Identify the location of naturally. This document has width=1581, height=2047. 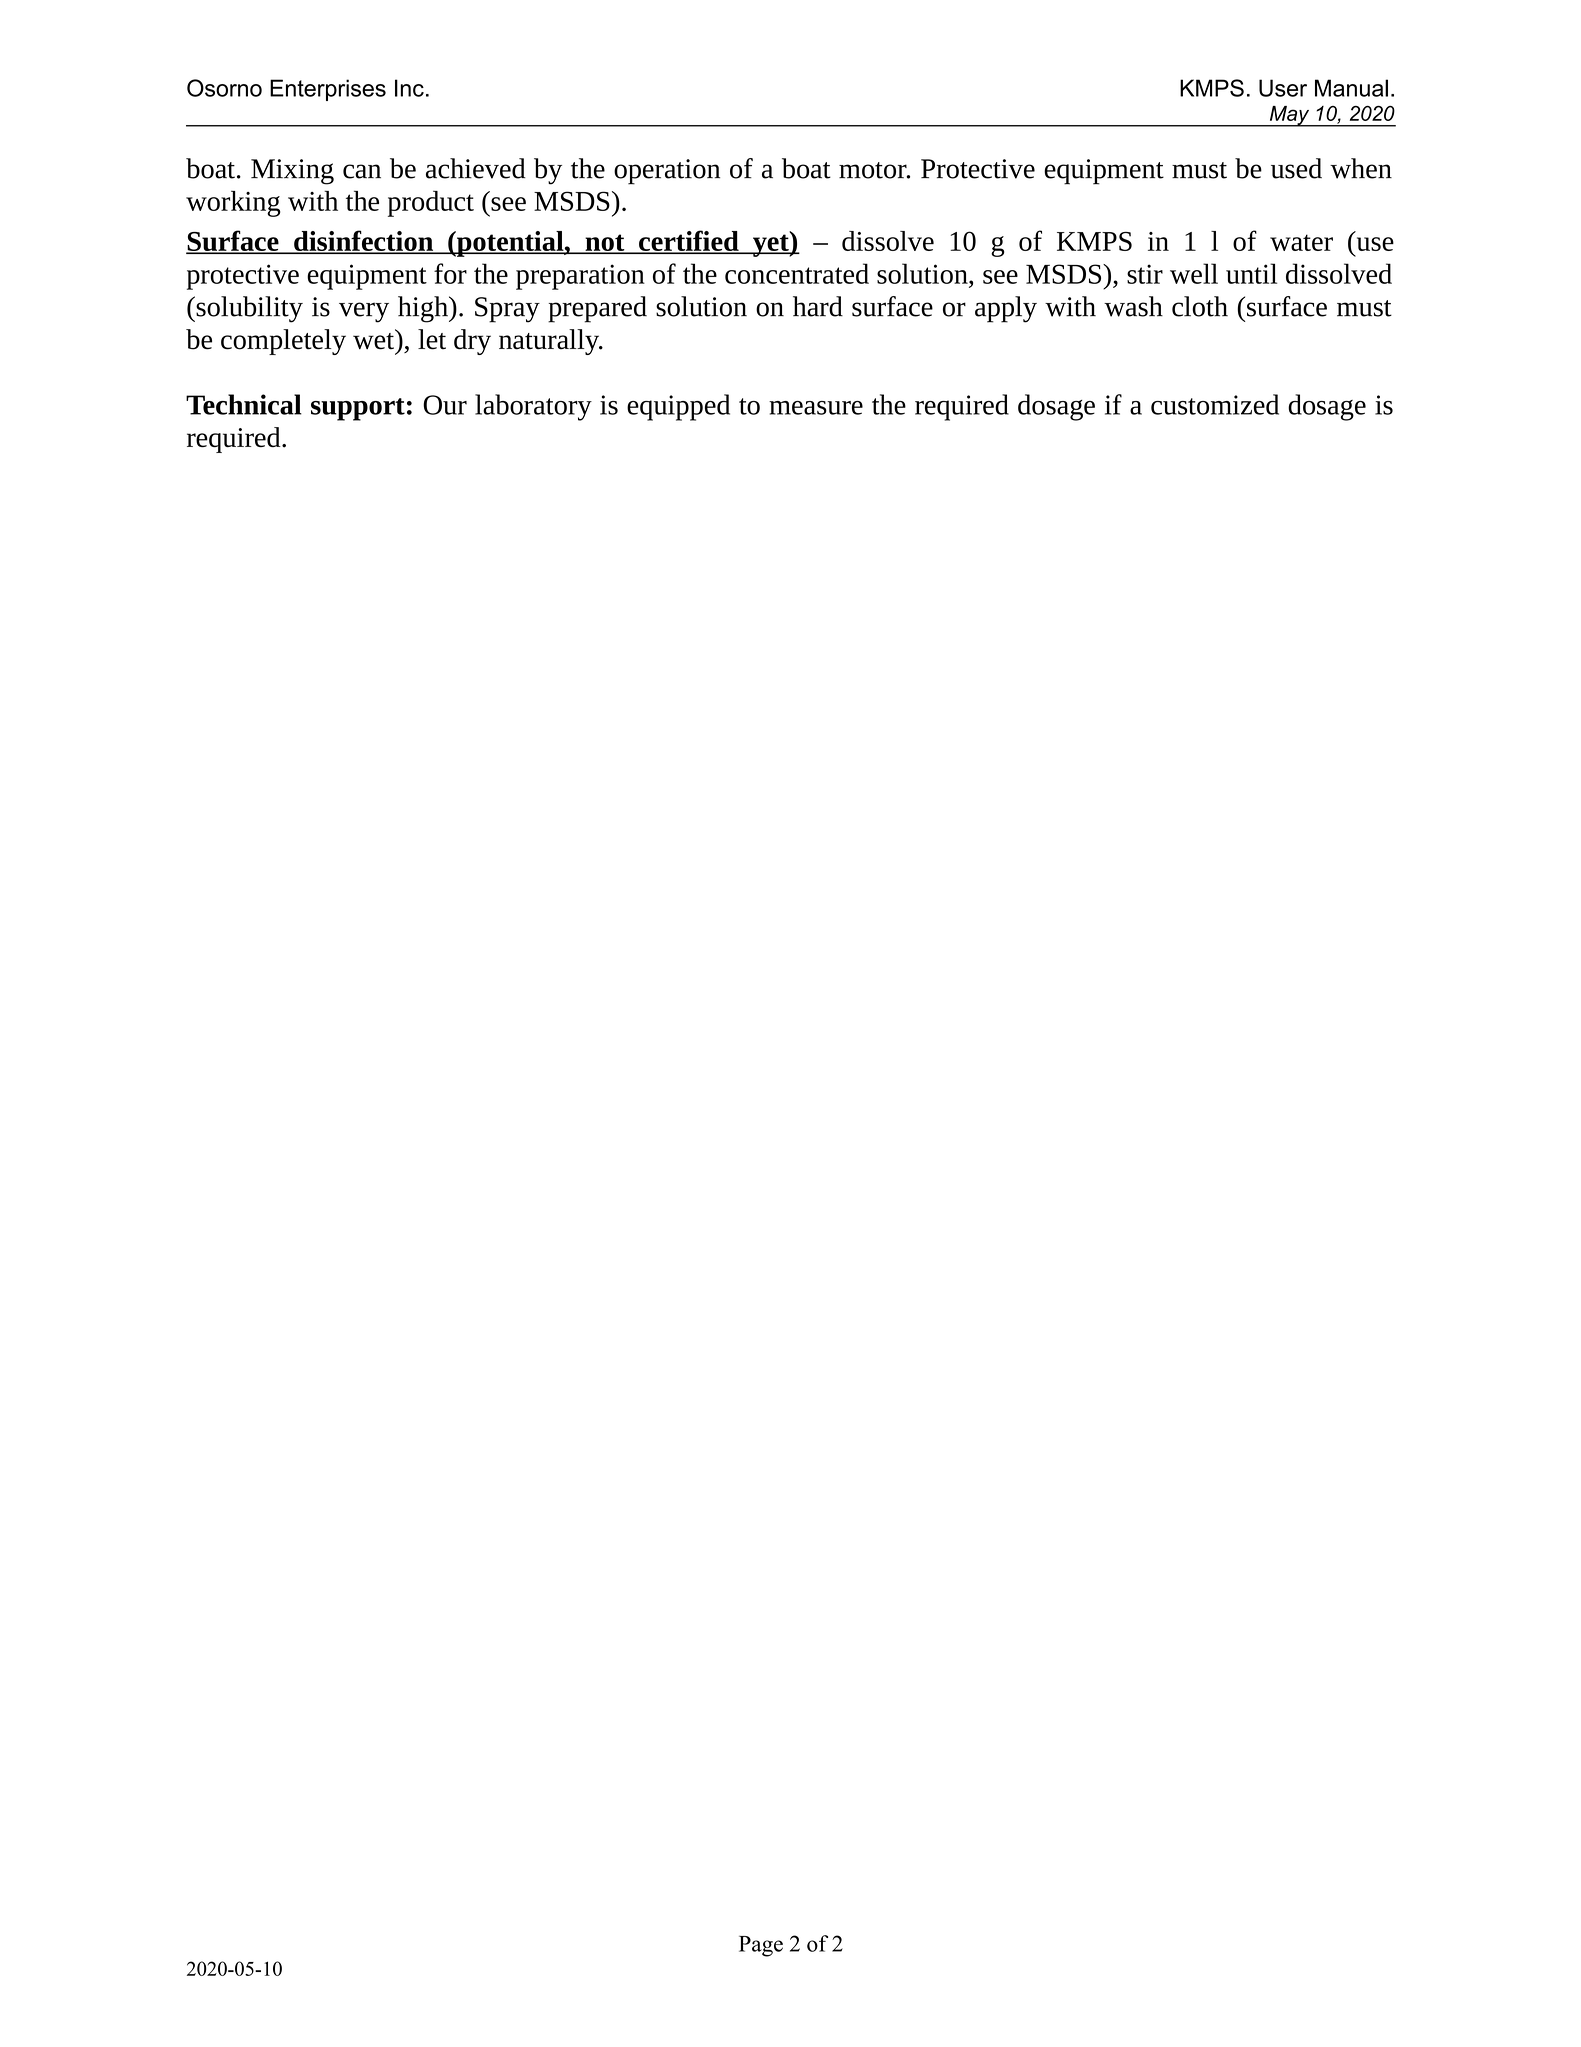
(550, 342).
